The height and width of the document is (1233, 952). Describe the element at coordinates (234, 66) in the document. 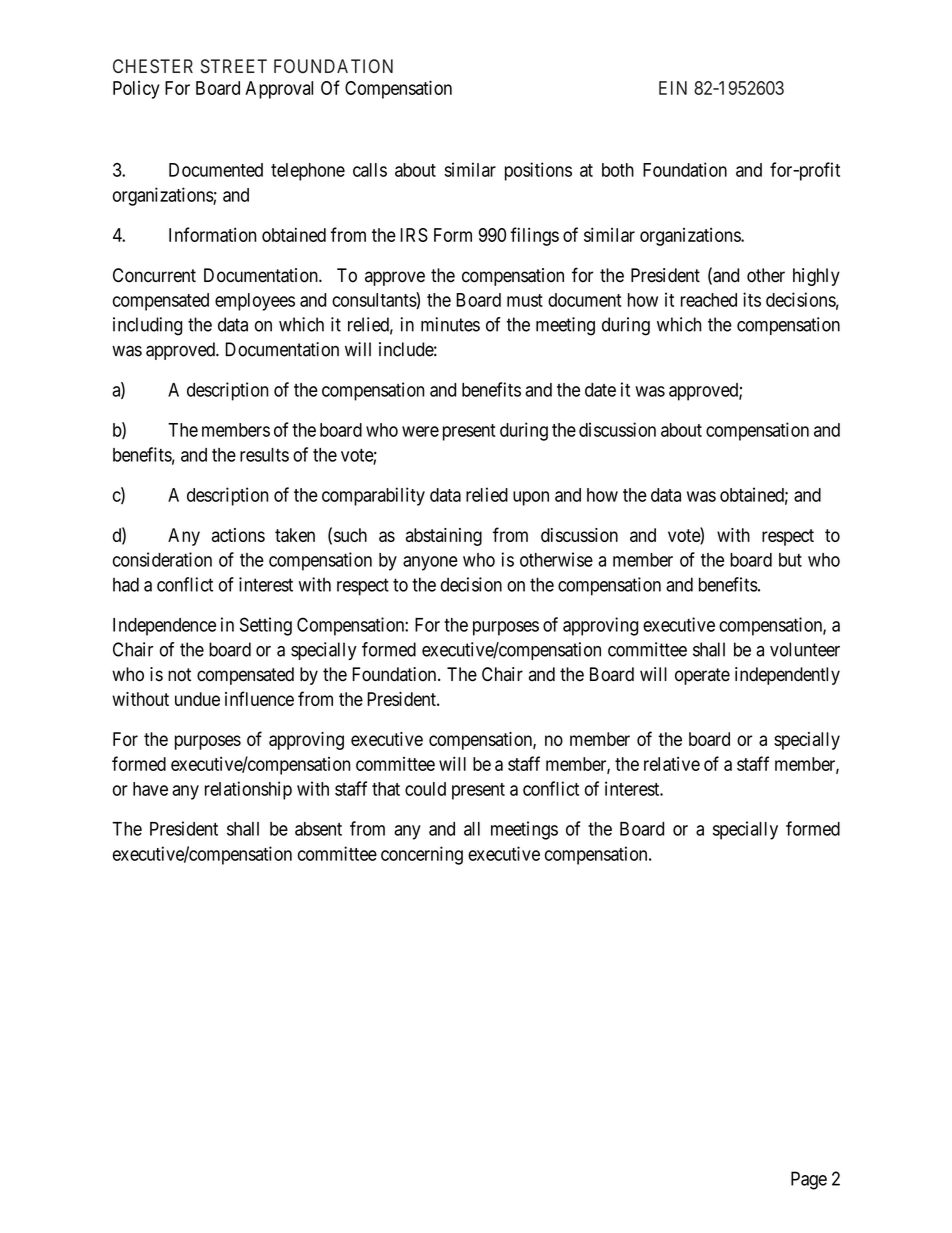

I see `STREET` at that location.
